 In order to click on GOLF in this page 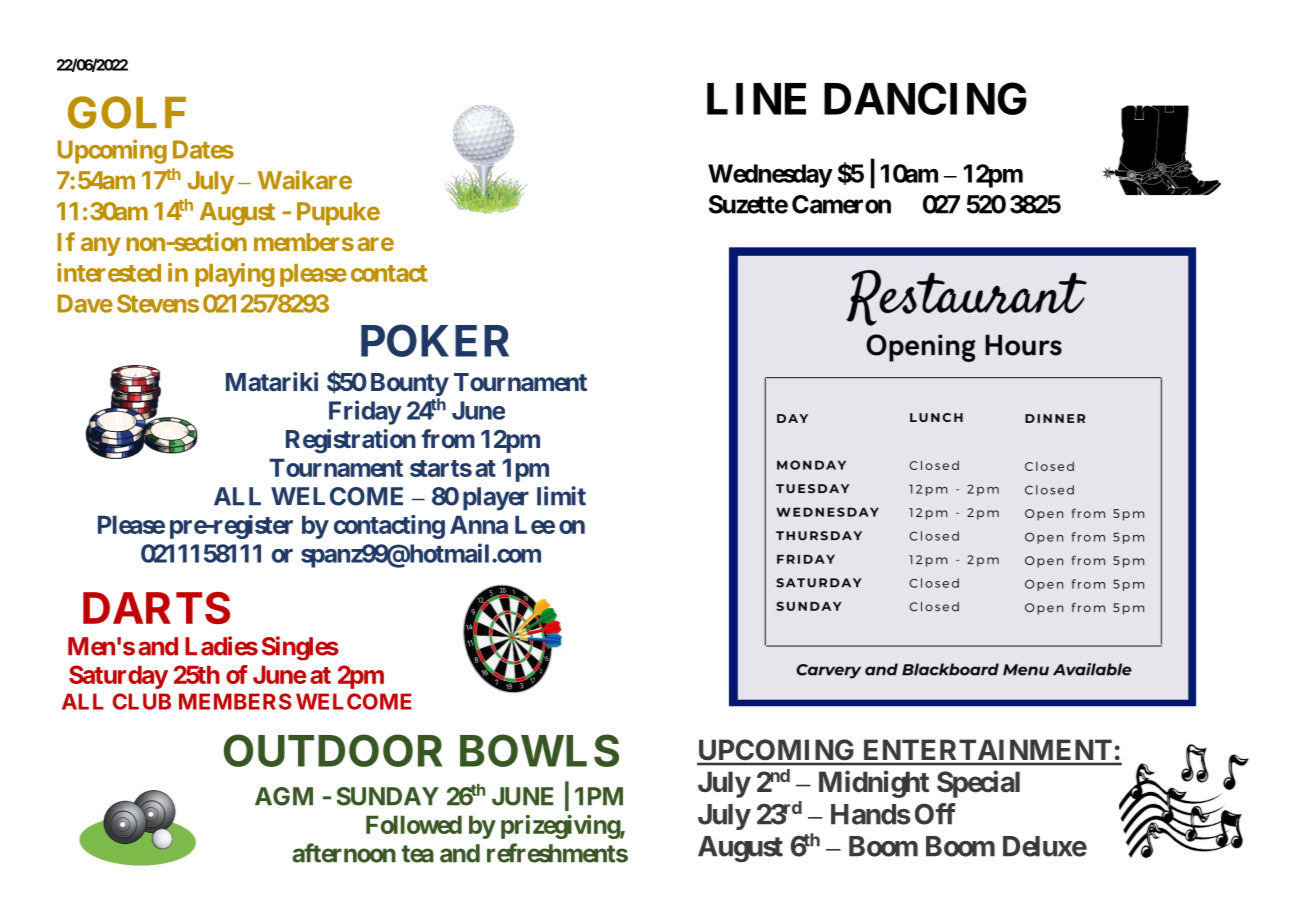, I will do `click(127, 112)`.
